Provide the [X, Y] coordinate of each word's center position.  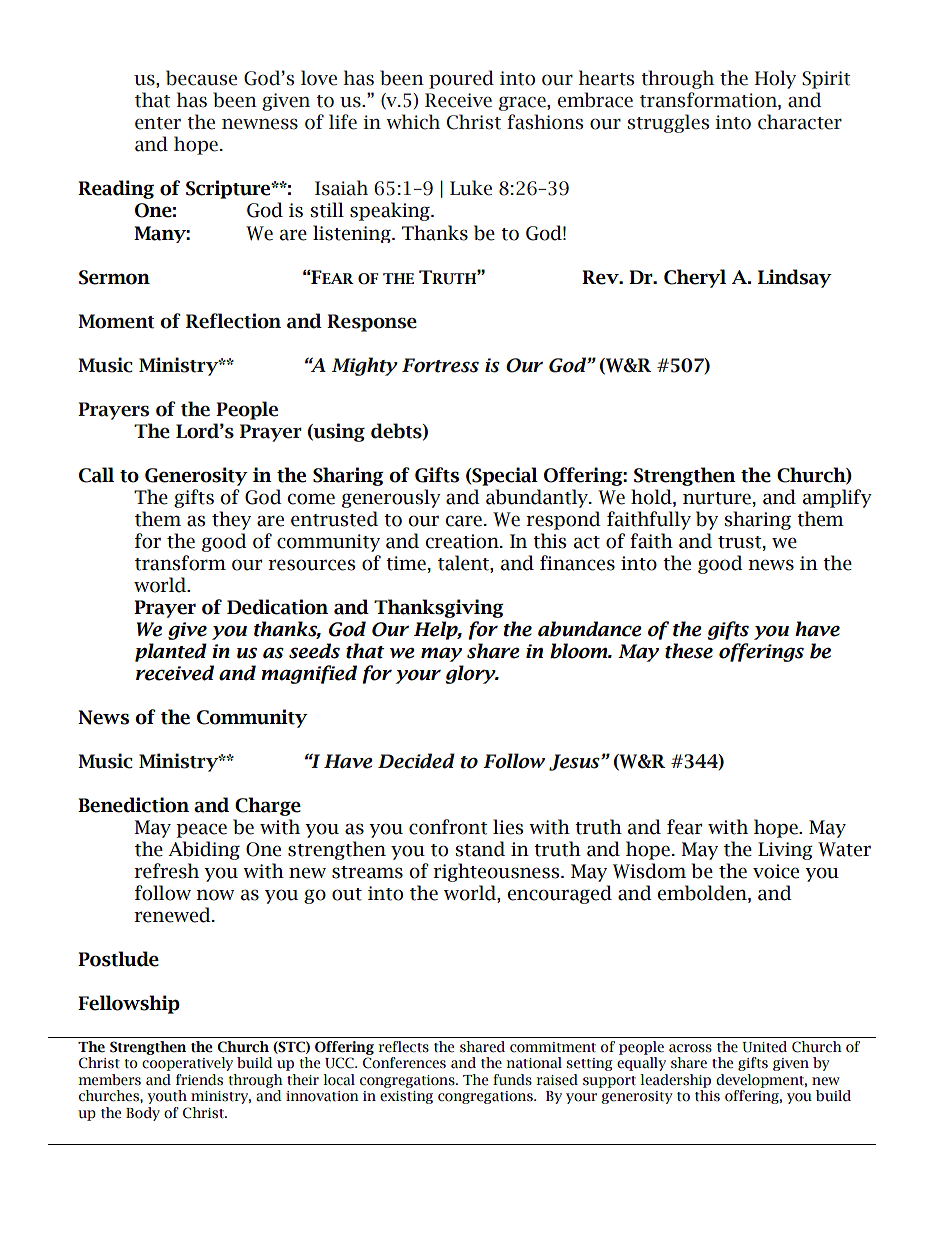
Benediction [133, 805]
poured [461, 79]
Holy [775, 79]
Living [785, 851]
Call [96, 475]
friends [199, 1080]
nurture [717, 498]
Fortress [440, 365]
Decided [416, 761]
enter [158, 123]
